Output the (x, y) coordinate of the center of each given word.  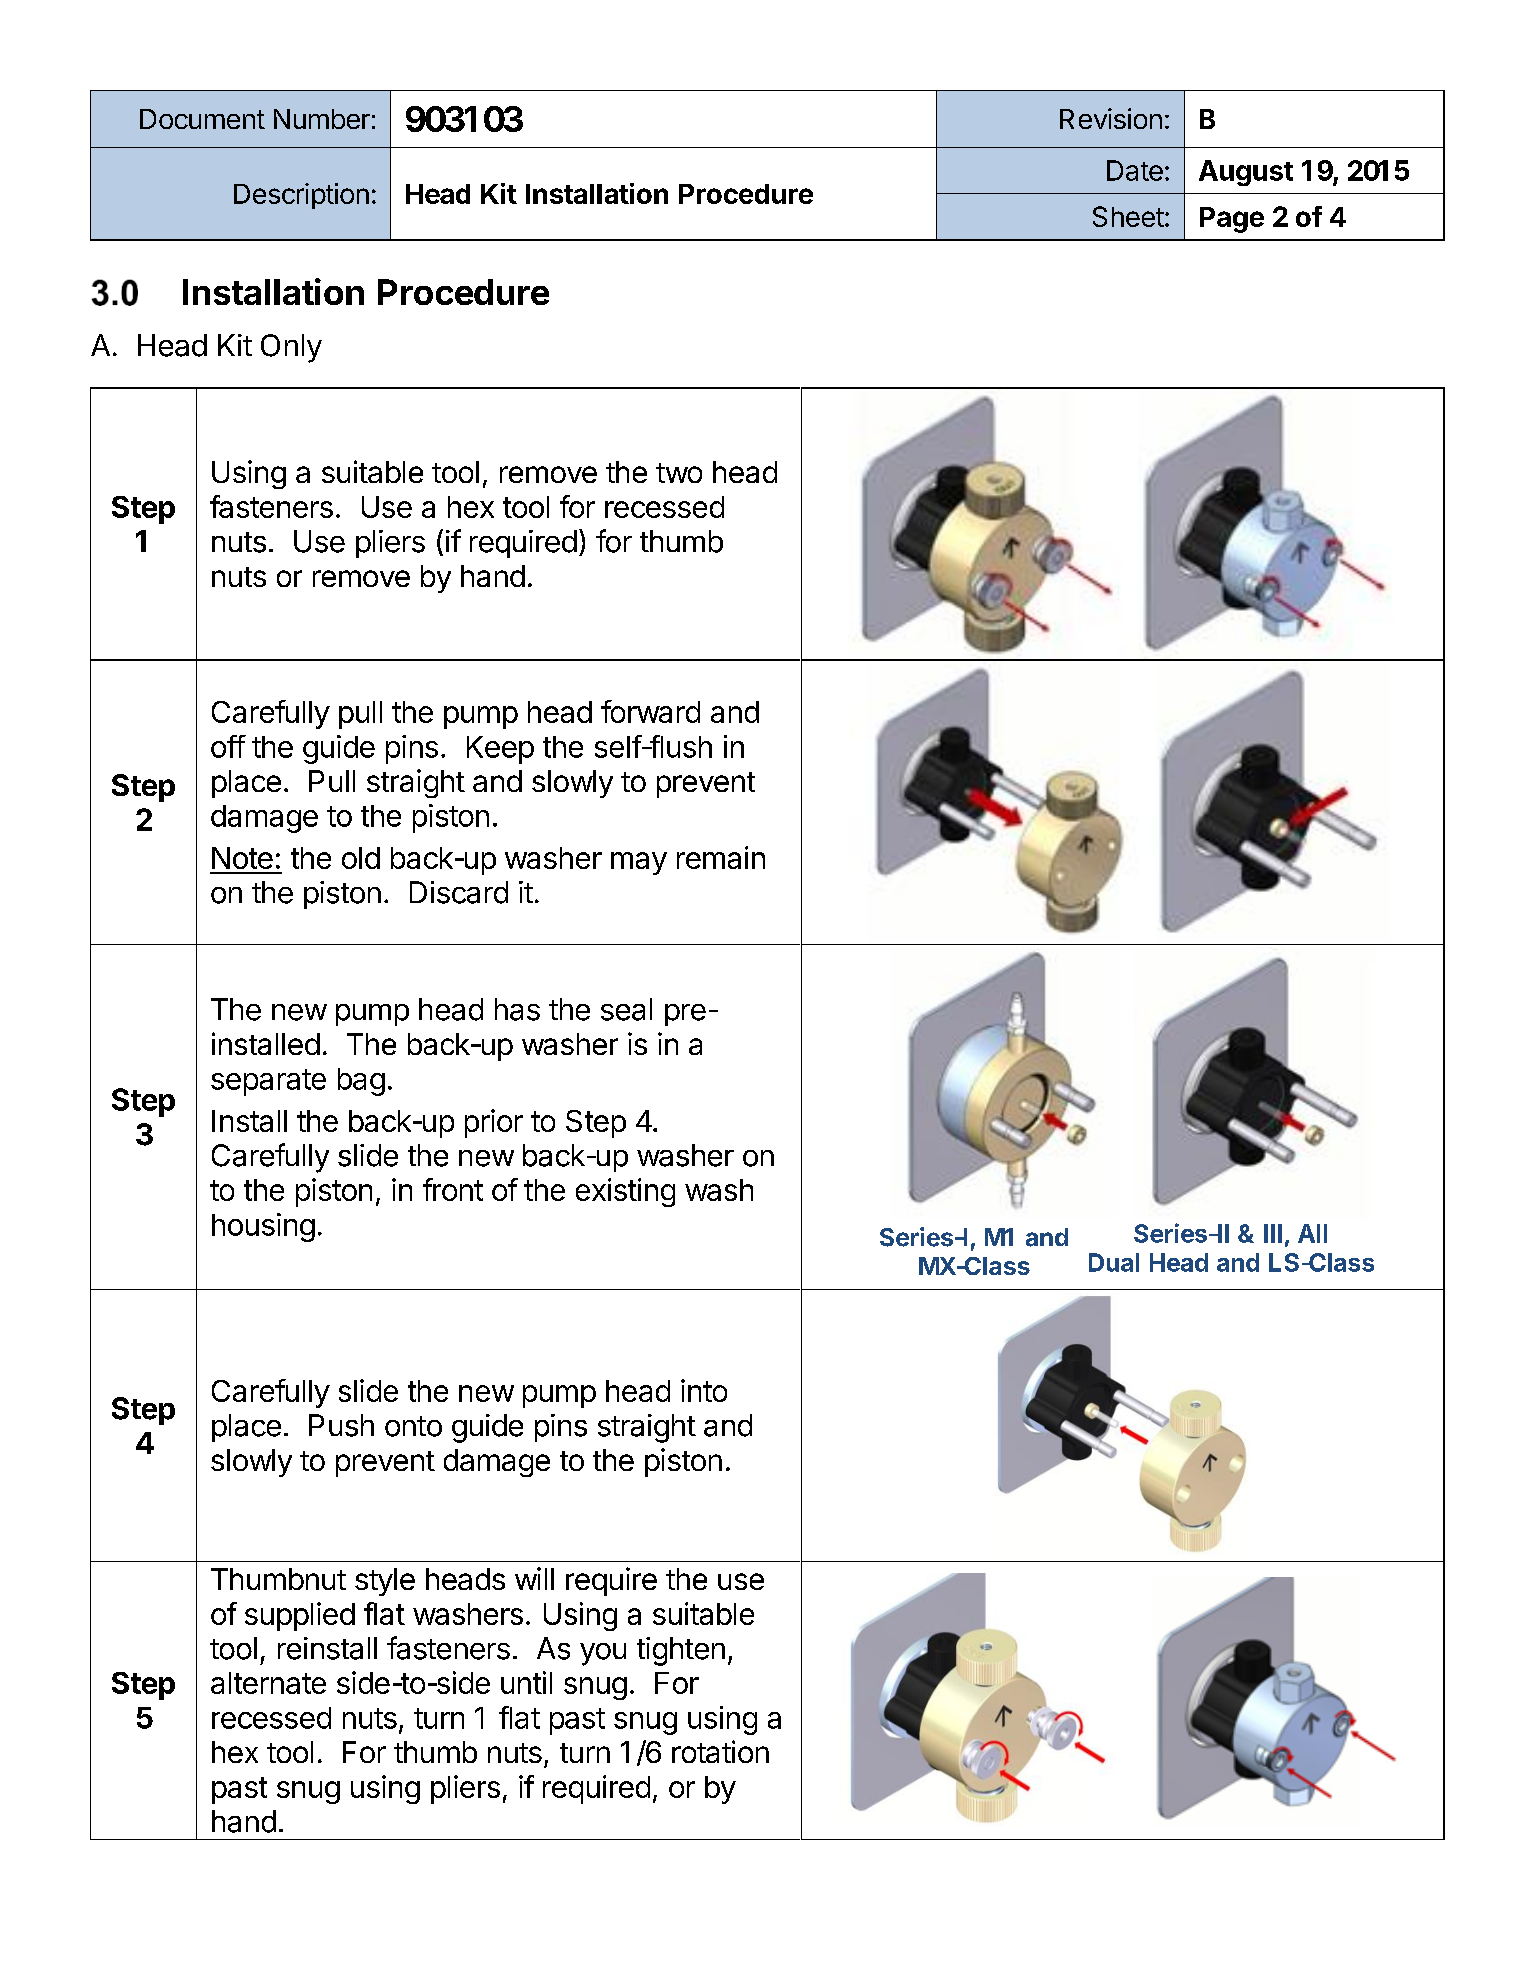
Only (291, 348)
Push (341, 1425)
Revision (1111, 118)
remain (721, 857)
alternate (268, 1683)
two (679, 473)
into (704, 1390)
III (1273, 1233)
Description (301, 196)
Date (1135, 170)
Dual (1114, 1262)
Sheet (1128, 216)
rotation (720, 1751)
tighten (681, 1651)
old (361, 858)
